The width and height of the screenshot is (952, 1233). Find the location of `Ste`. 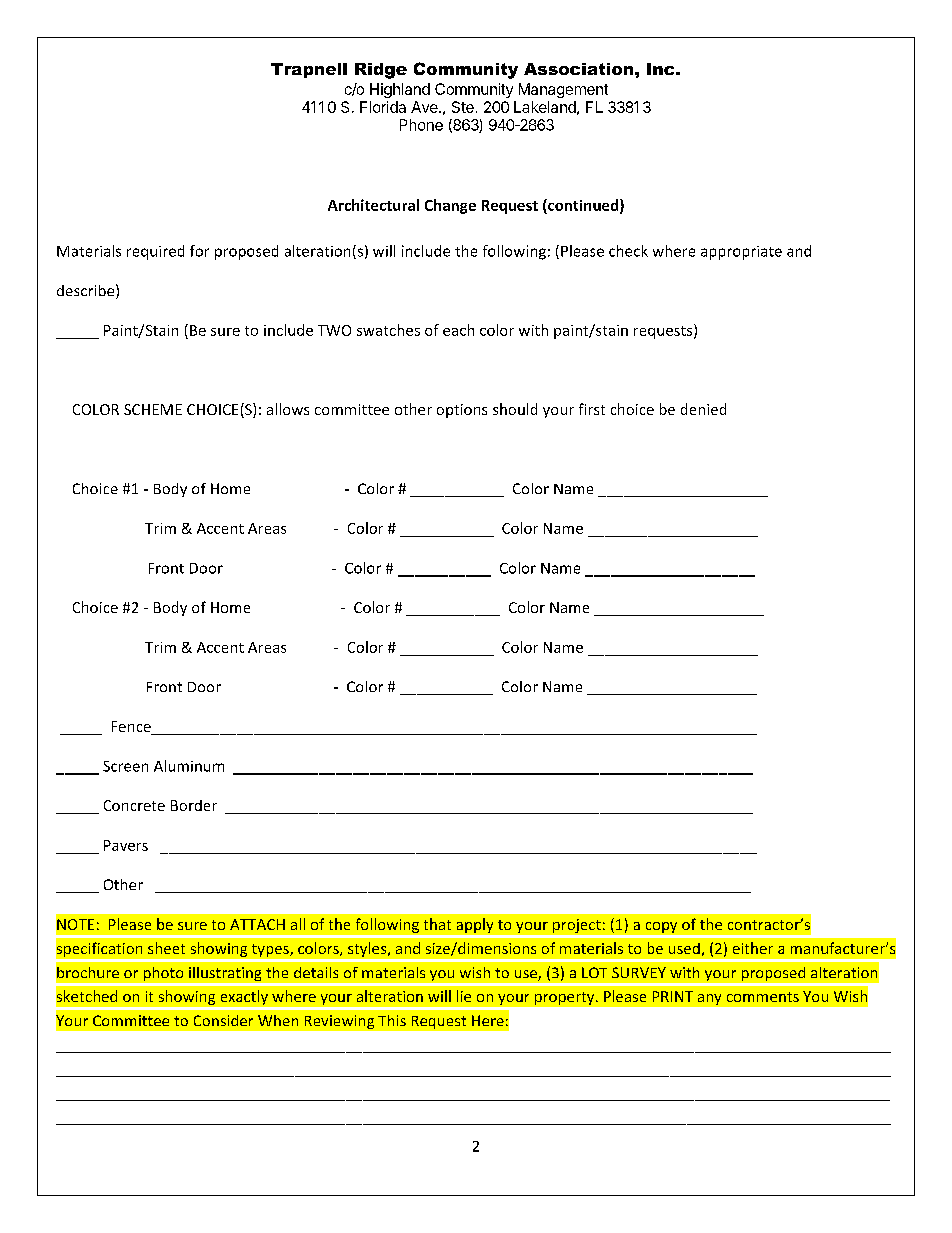

Ste is located at coordinates (463, 107).
